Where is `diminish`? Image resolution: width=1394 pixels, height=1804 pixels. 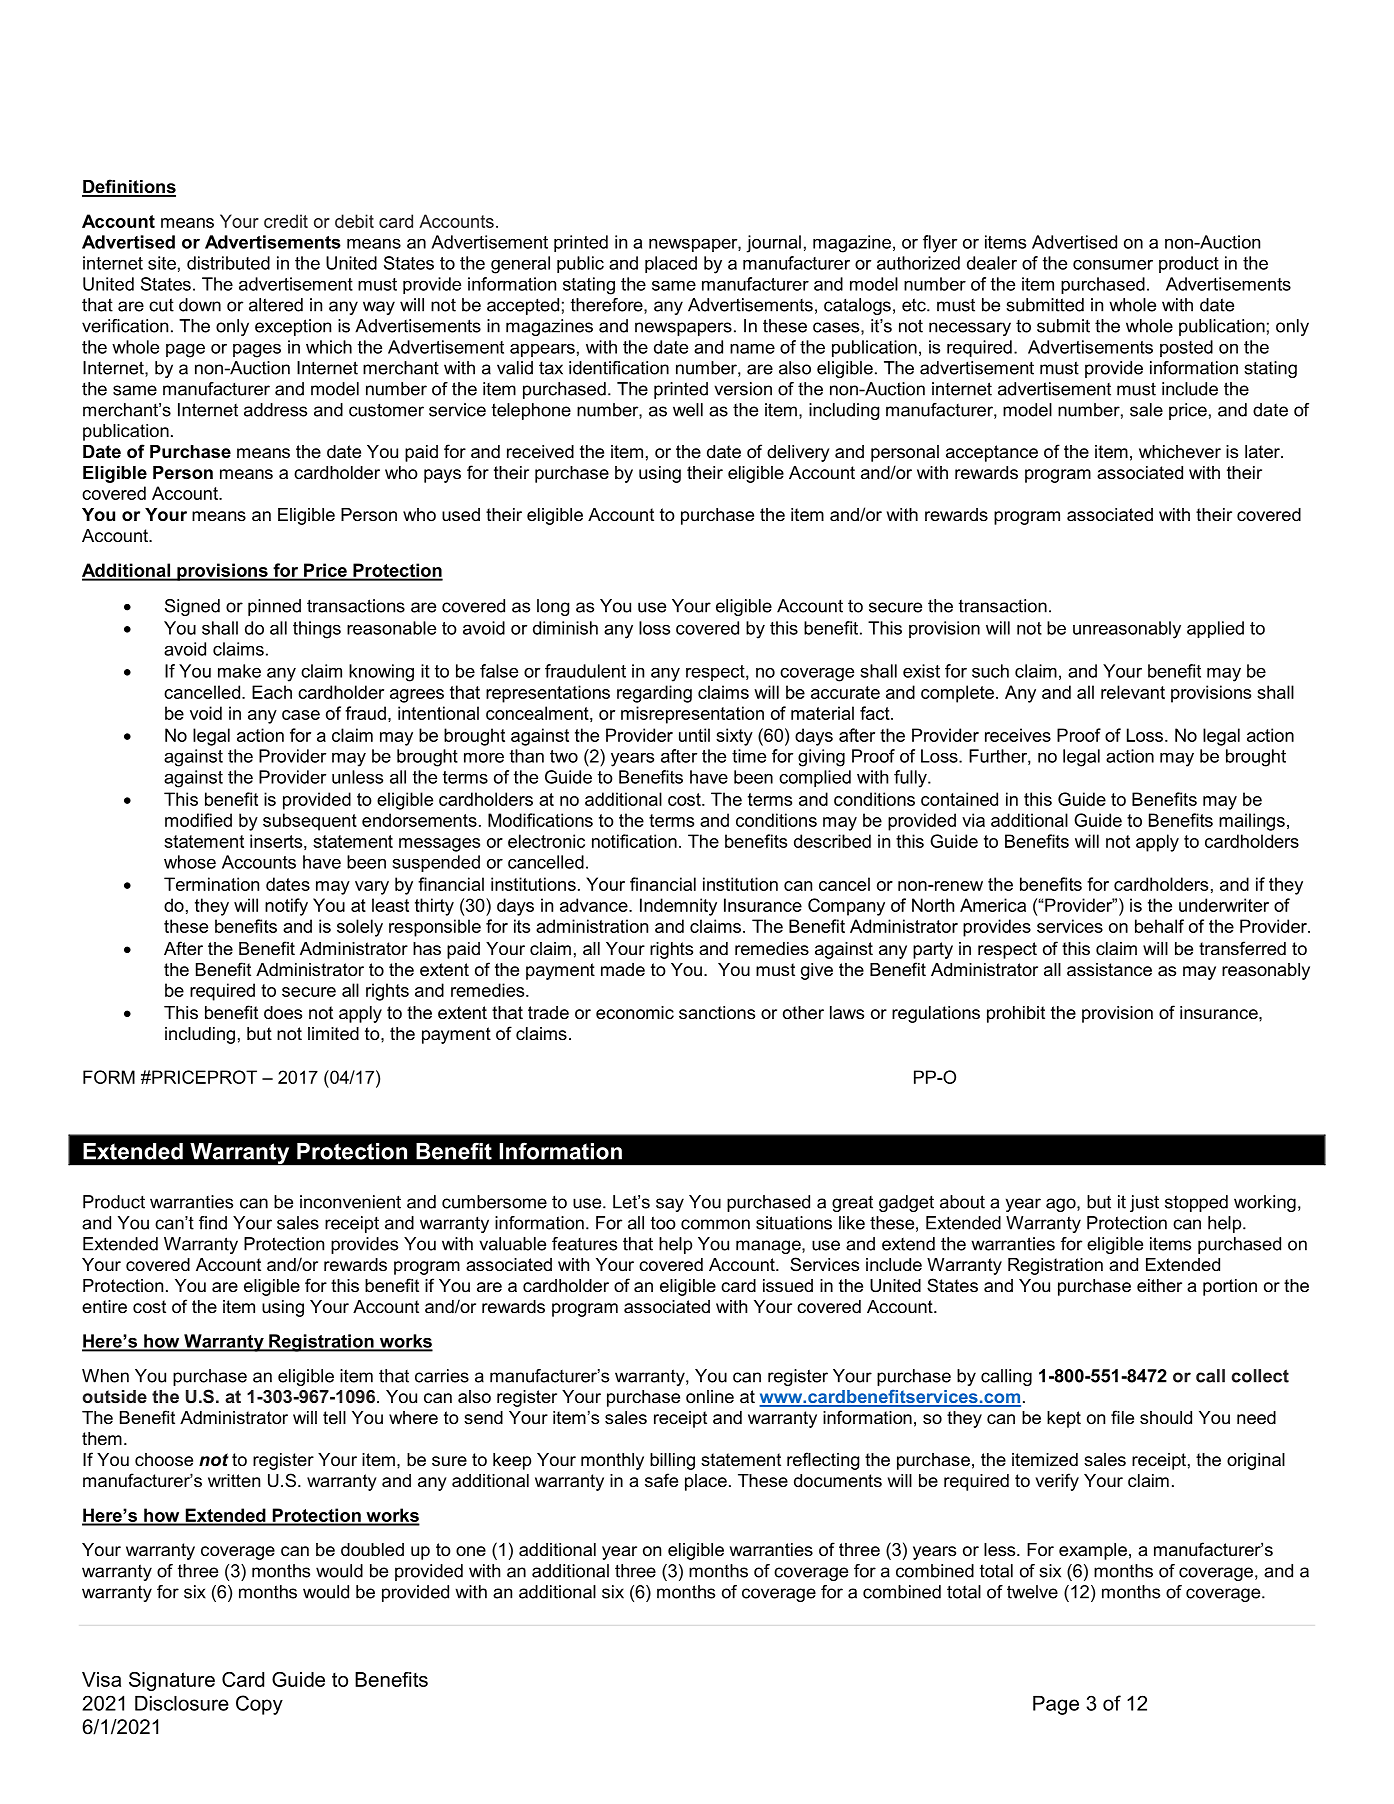
diminish is located at coordinates (565, 628).
